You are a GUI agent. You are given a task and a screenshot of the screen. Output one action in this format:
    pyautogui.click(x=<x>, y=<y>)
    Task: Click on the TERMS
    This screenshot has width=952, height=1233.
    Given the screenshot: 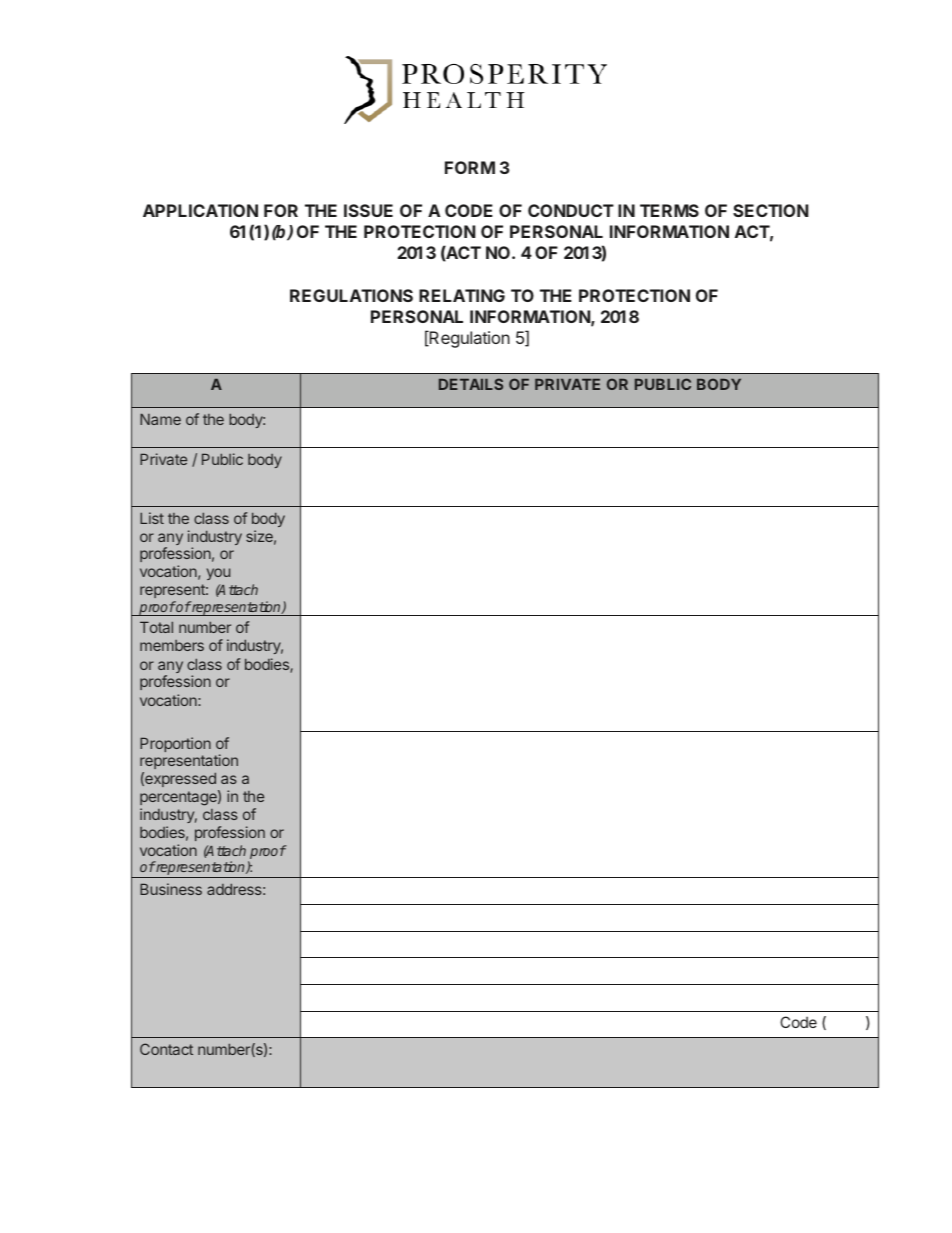 What is the action you would take?
    pyautogui.click(x=669, y=210)
